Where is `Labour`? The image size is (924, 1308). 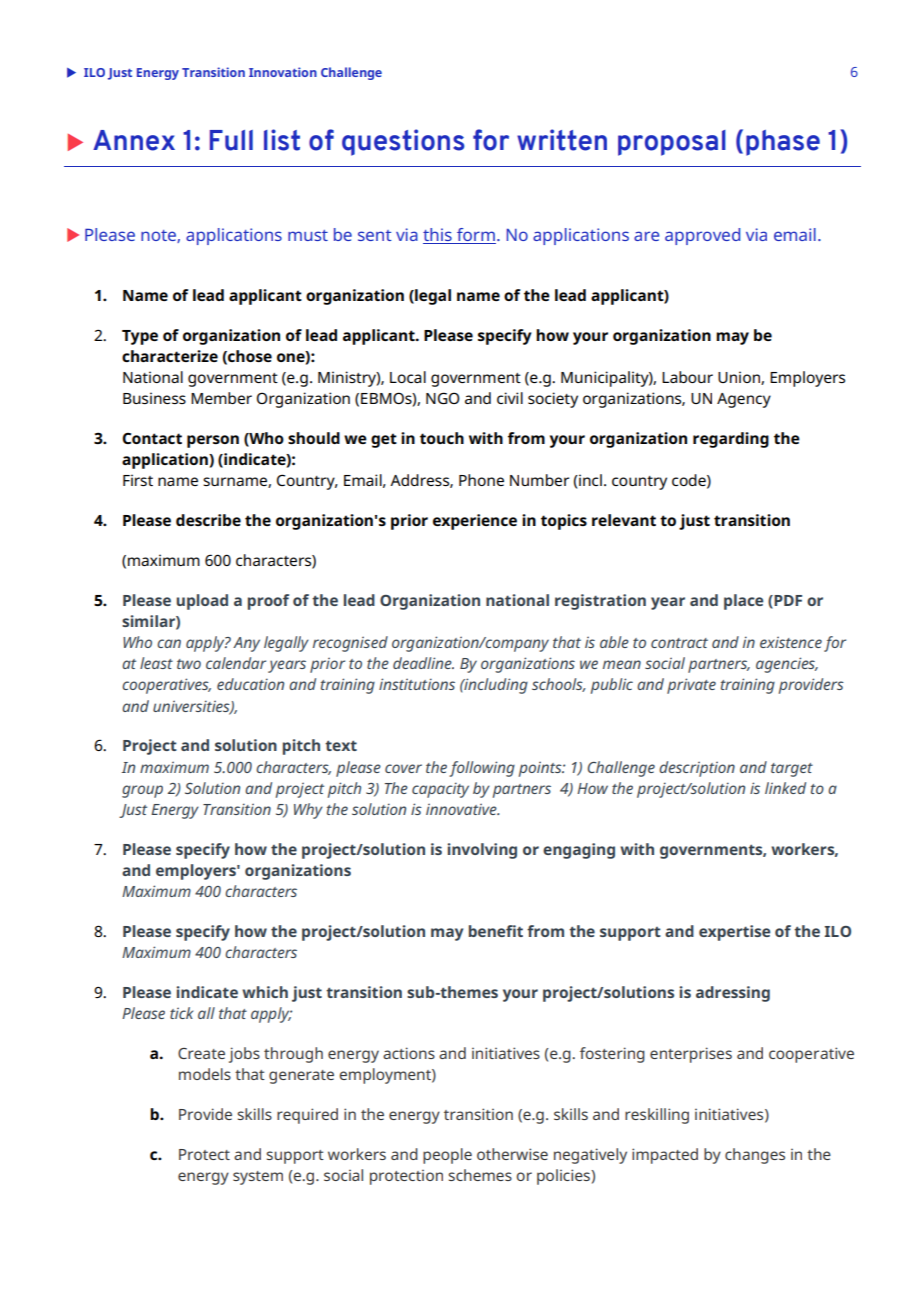
Labour is located at coordinates (687, 377).
